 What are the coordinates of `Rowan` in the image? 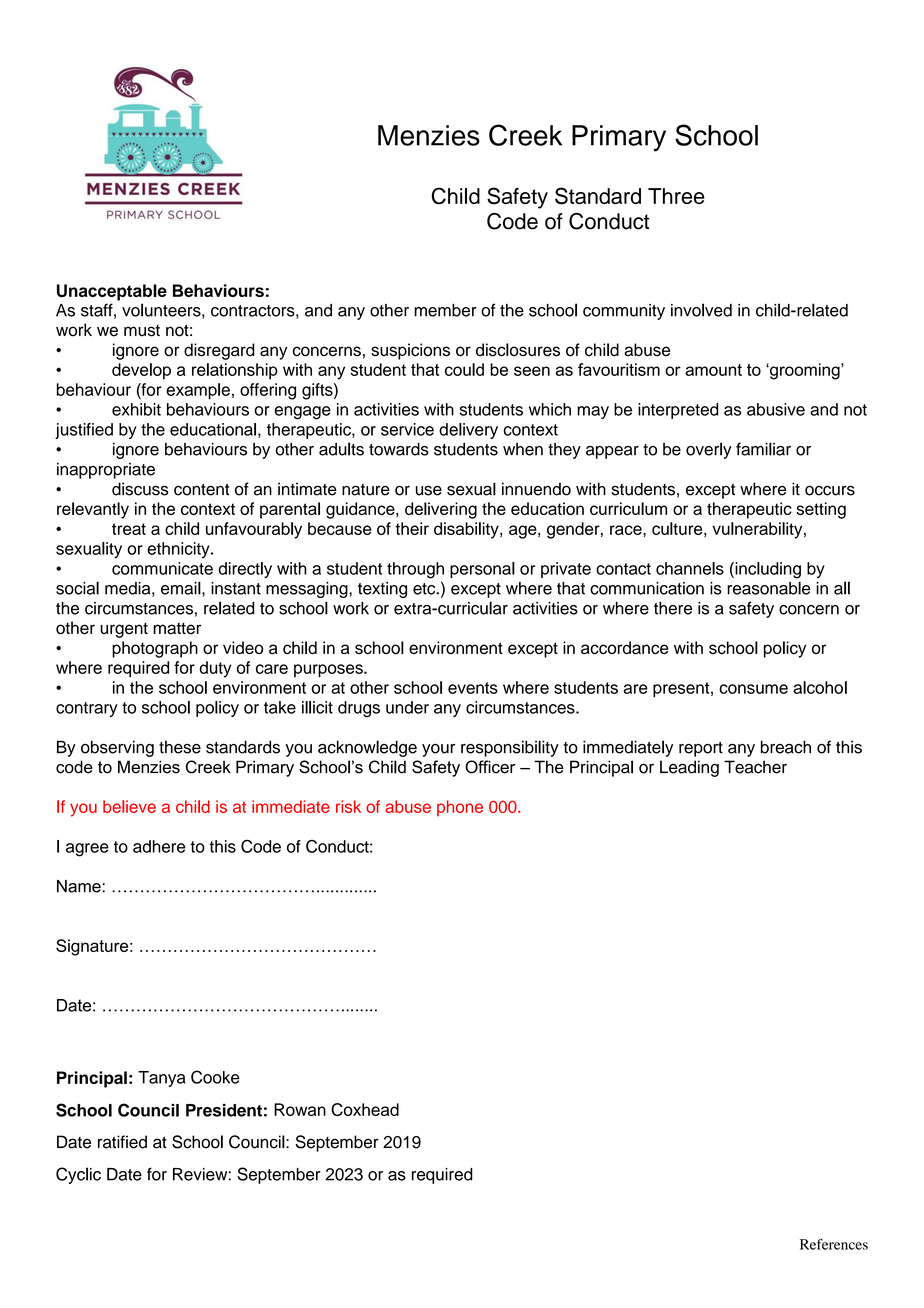 It's located at (300, 1109).
